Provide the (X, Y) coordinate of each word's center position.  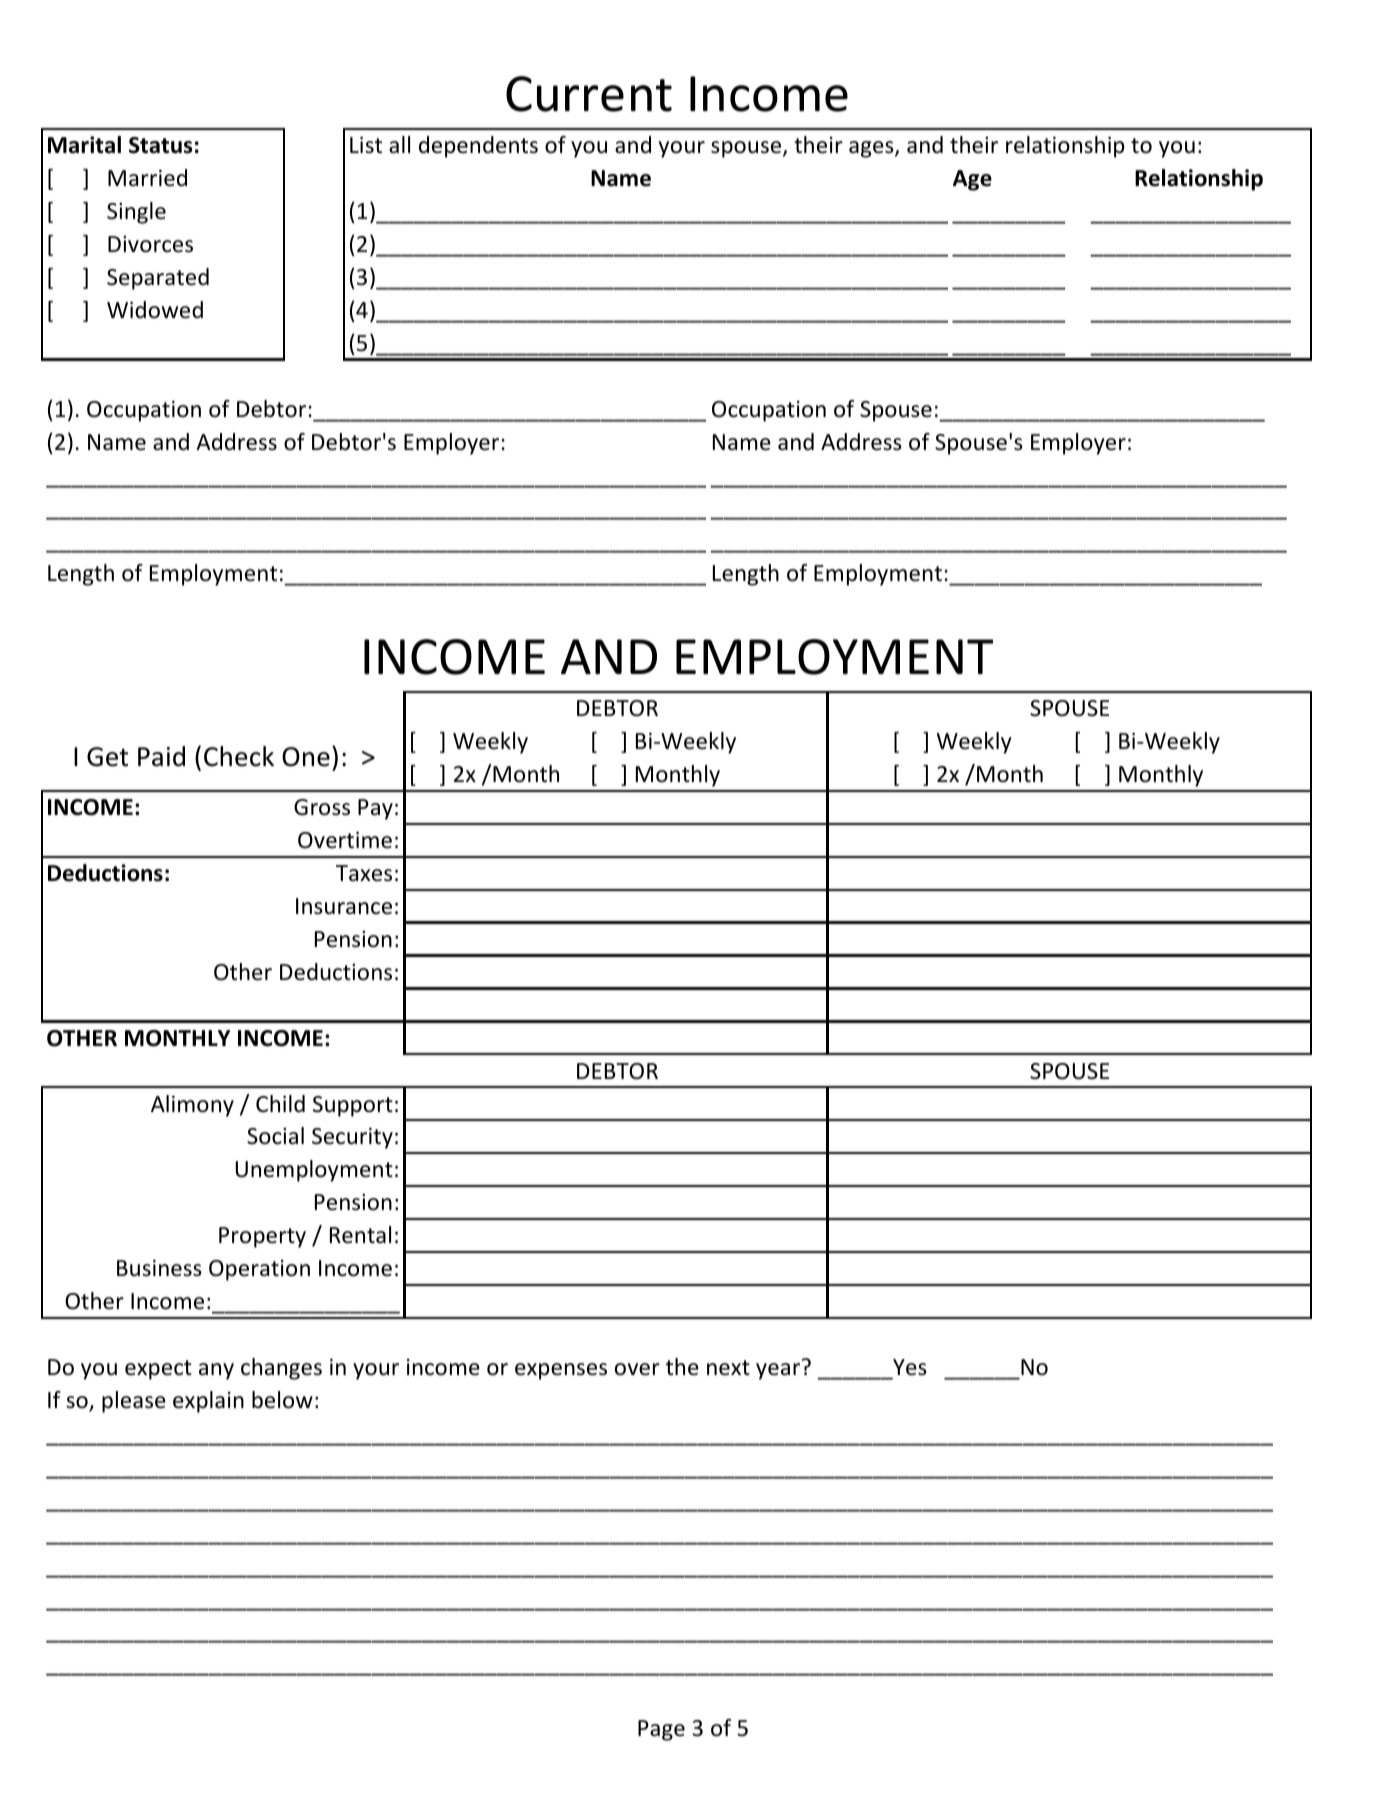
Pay (375, 809)
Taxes (364, 873)
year (778, 1371)
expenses (561, 1371)
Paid (161, 756)
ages (872, 149)
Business (159, 1268)
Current (589, 94)
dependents (478, 147)
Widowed (155, 310)
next (728, 1368)
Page (661, 1730)
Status (160, 145)
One (306, 757)
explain (208, 1402)
